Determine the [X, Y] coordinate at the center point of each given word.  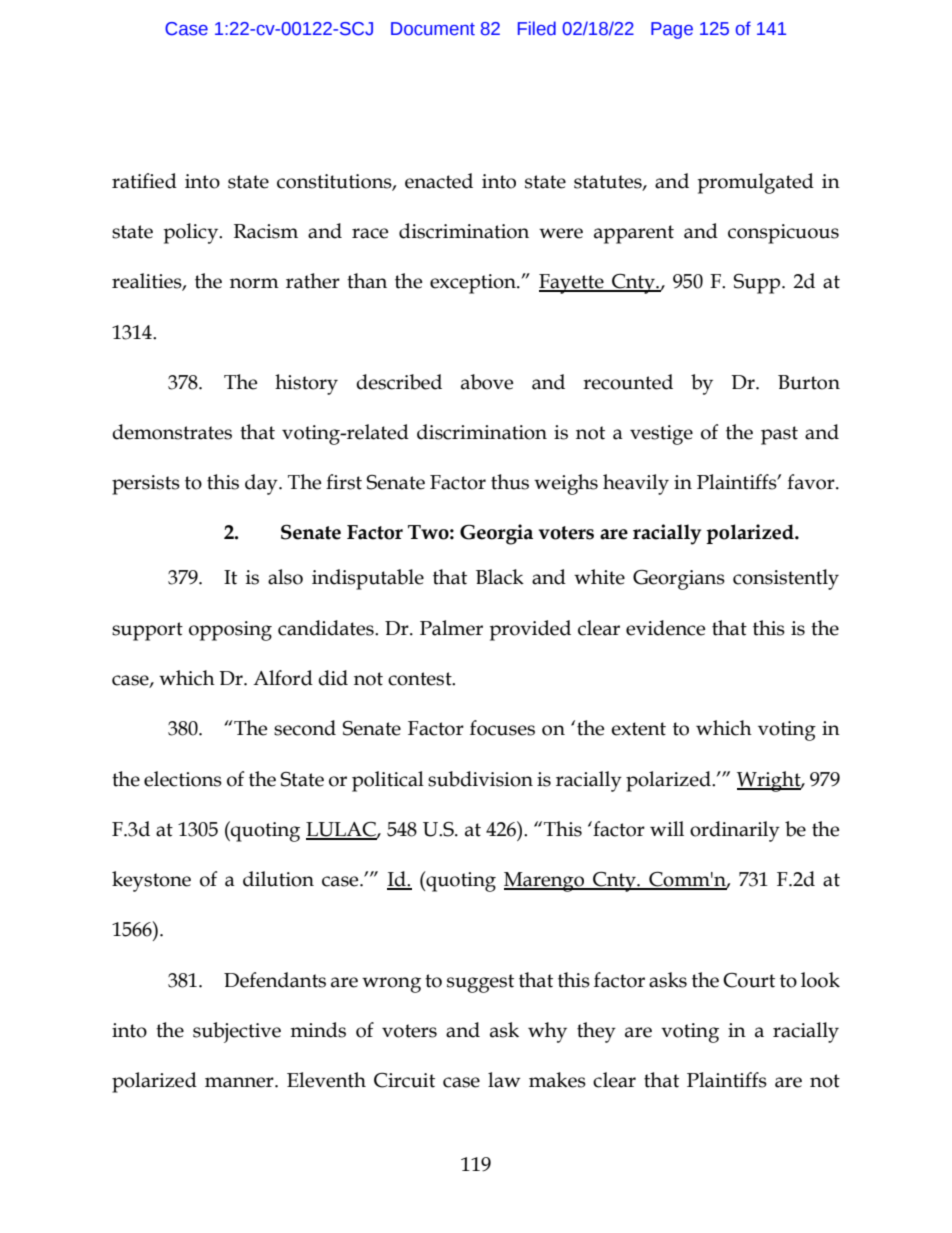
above [487, 382]
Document [433, 29]
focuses [502, 728]
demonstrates [172, 432]
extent [638, 729]
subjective [237, 1032]
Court [749, 980]
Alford [283, 678]
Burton [809, 382]
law [504, 1080]
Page [672, 30]
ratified [144, 181]
